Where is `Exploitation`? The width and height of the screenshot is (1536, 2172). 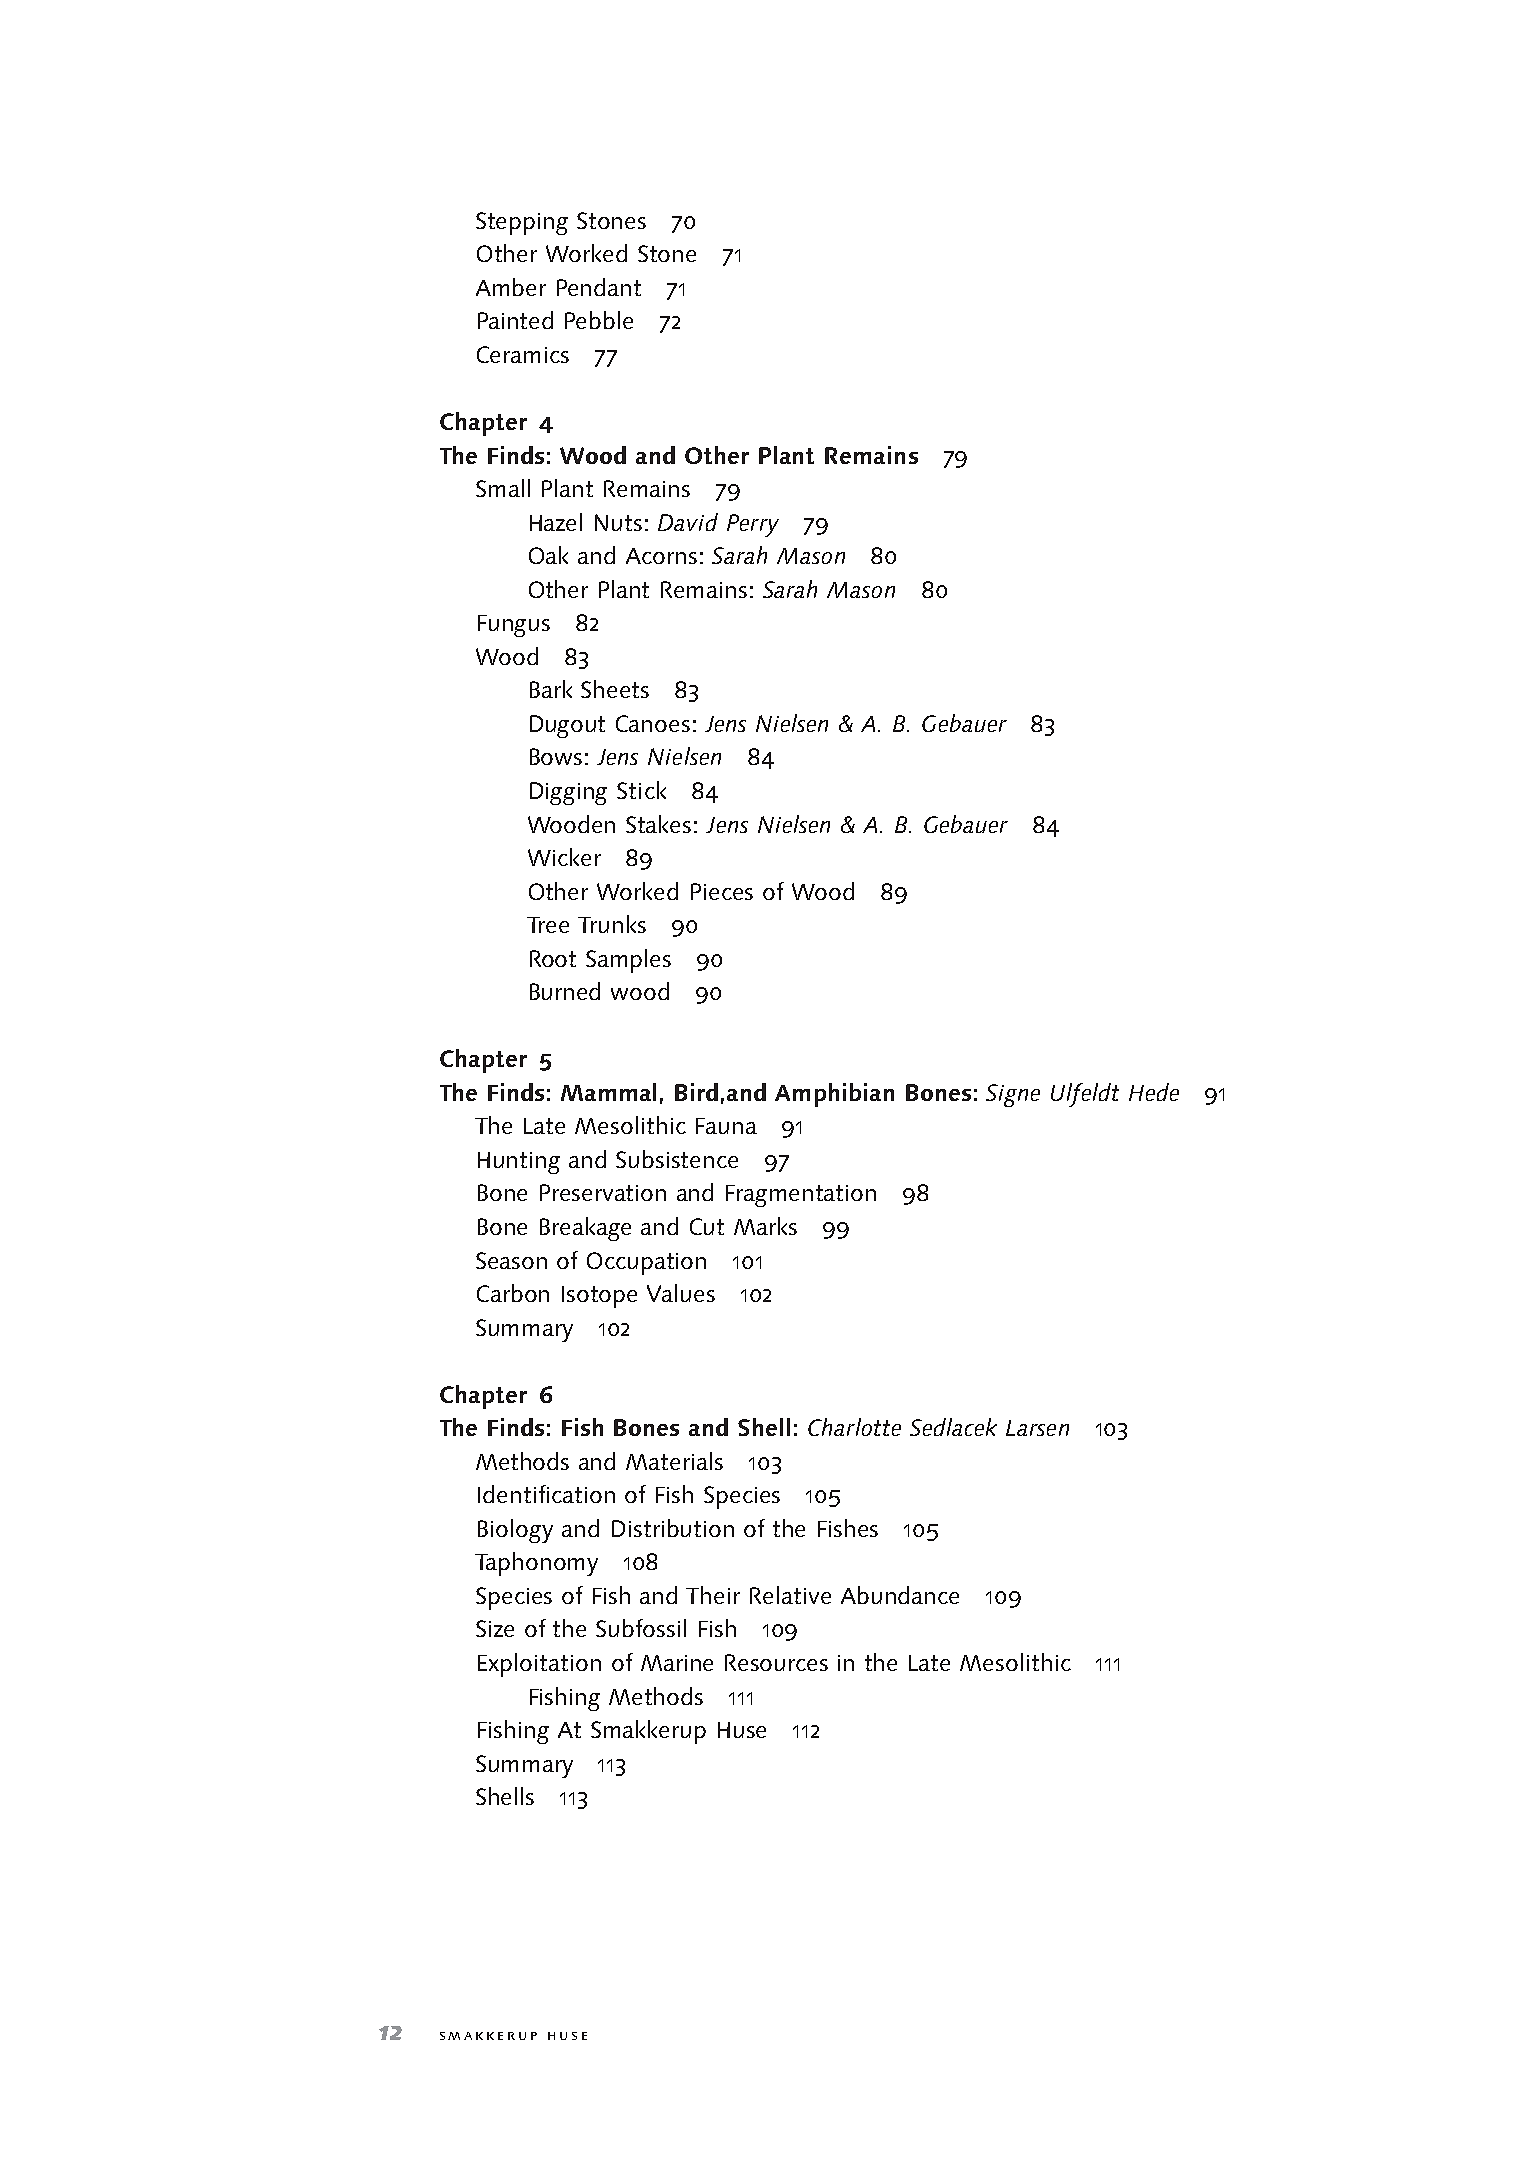 Exploitation is located at coordinates (539, 1665).
